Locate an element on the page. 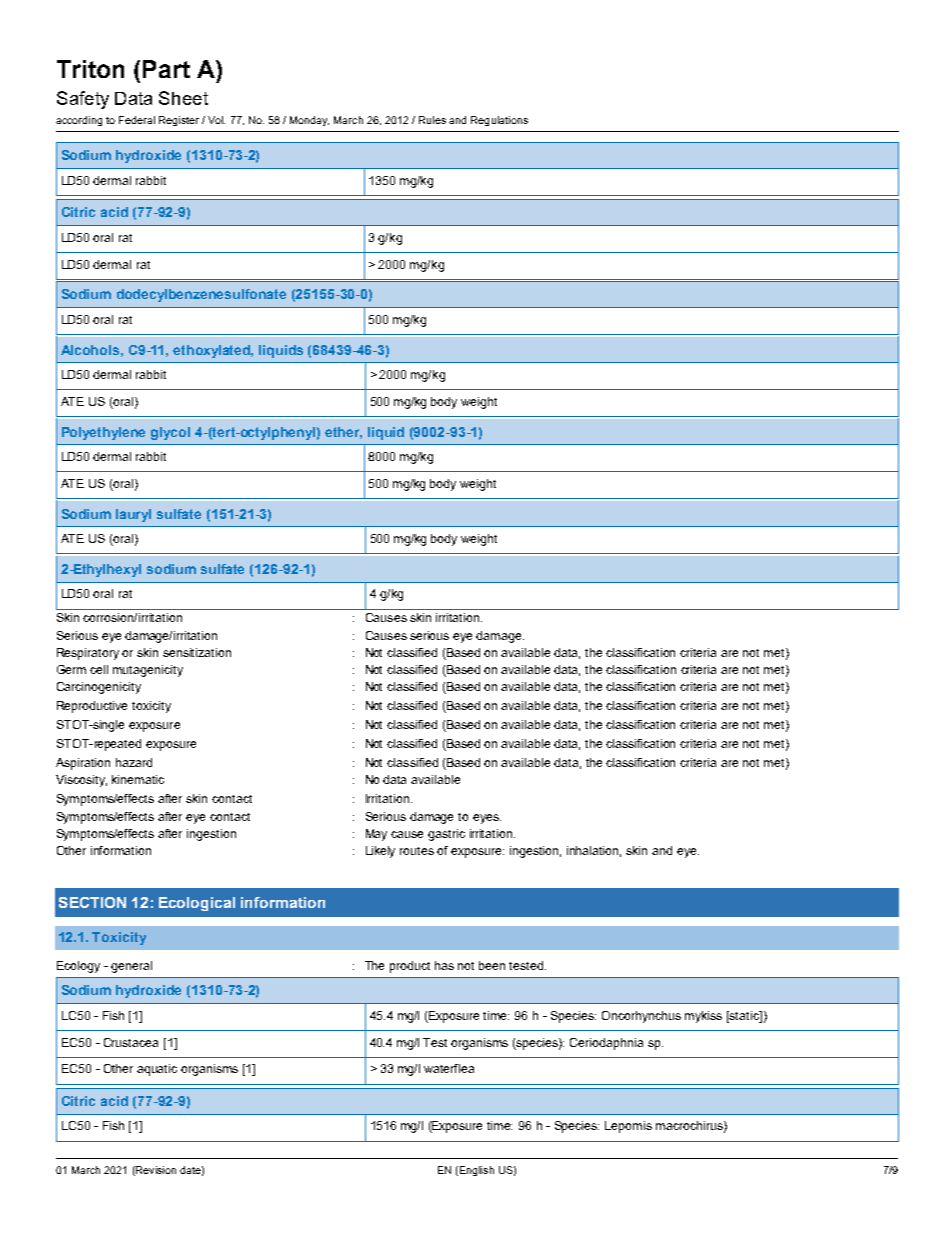 The image size is (952, 1233). Regulations is located at coordinates (499, 121).
